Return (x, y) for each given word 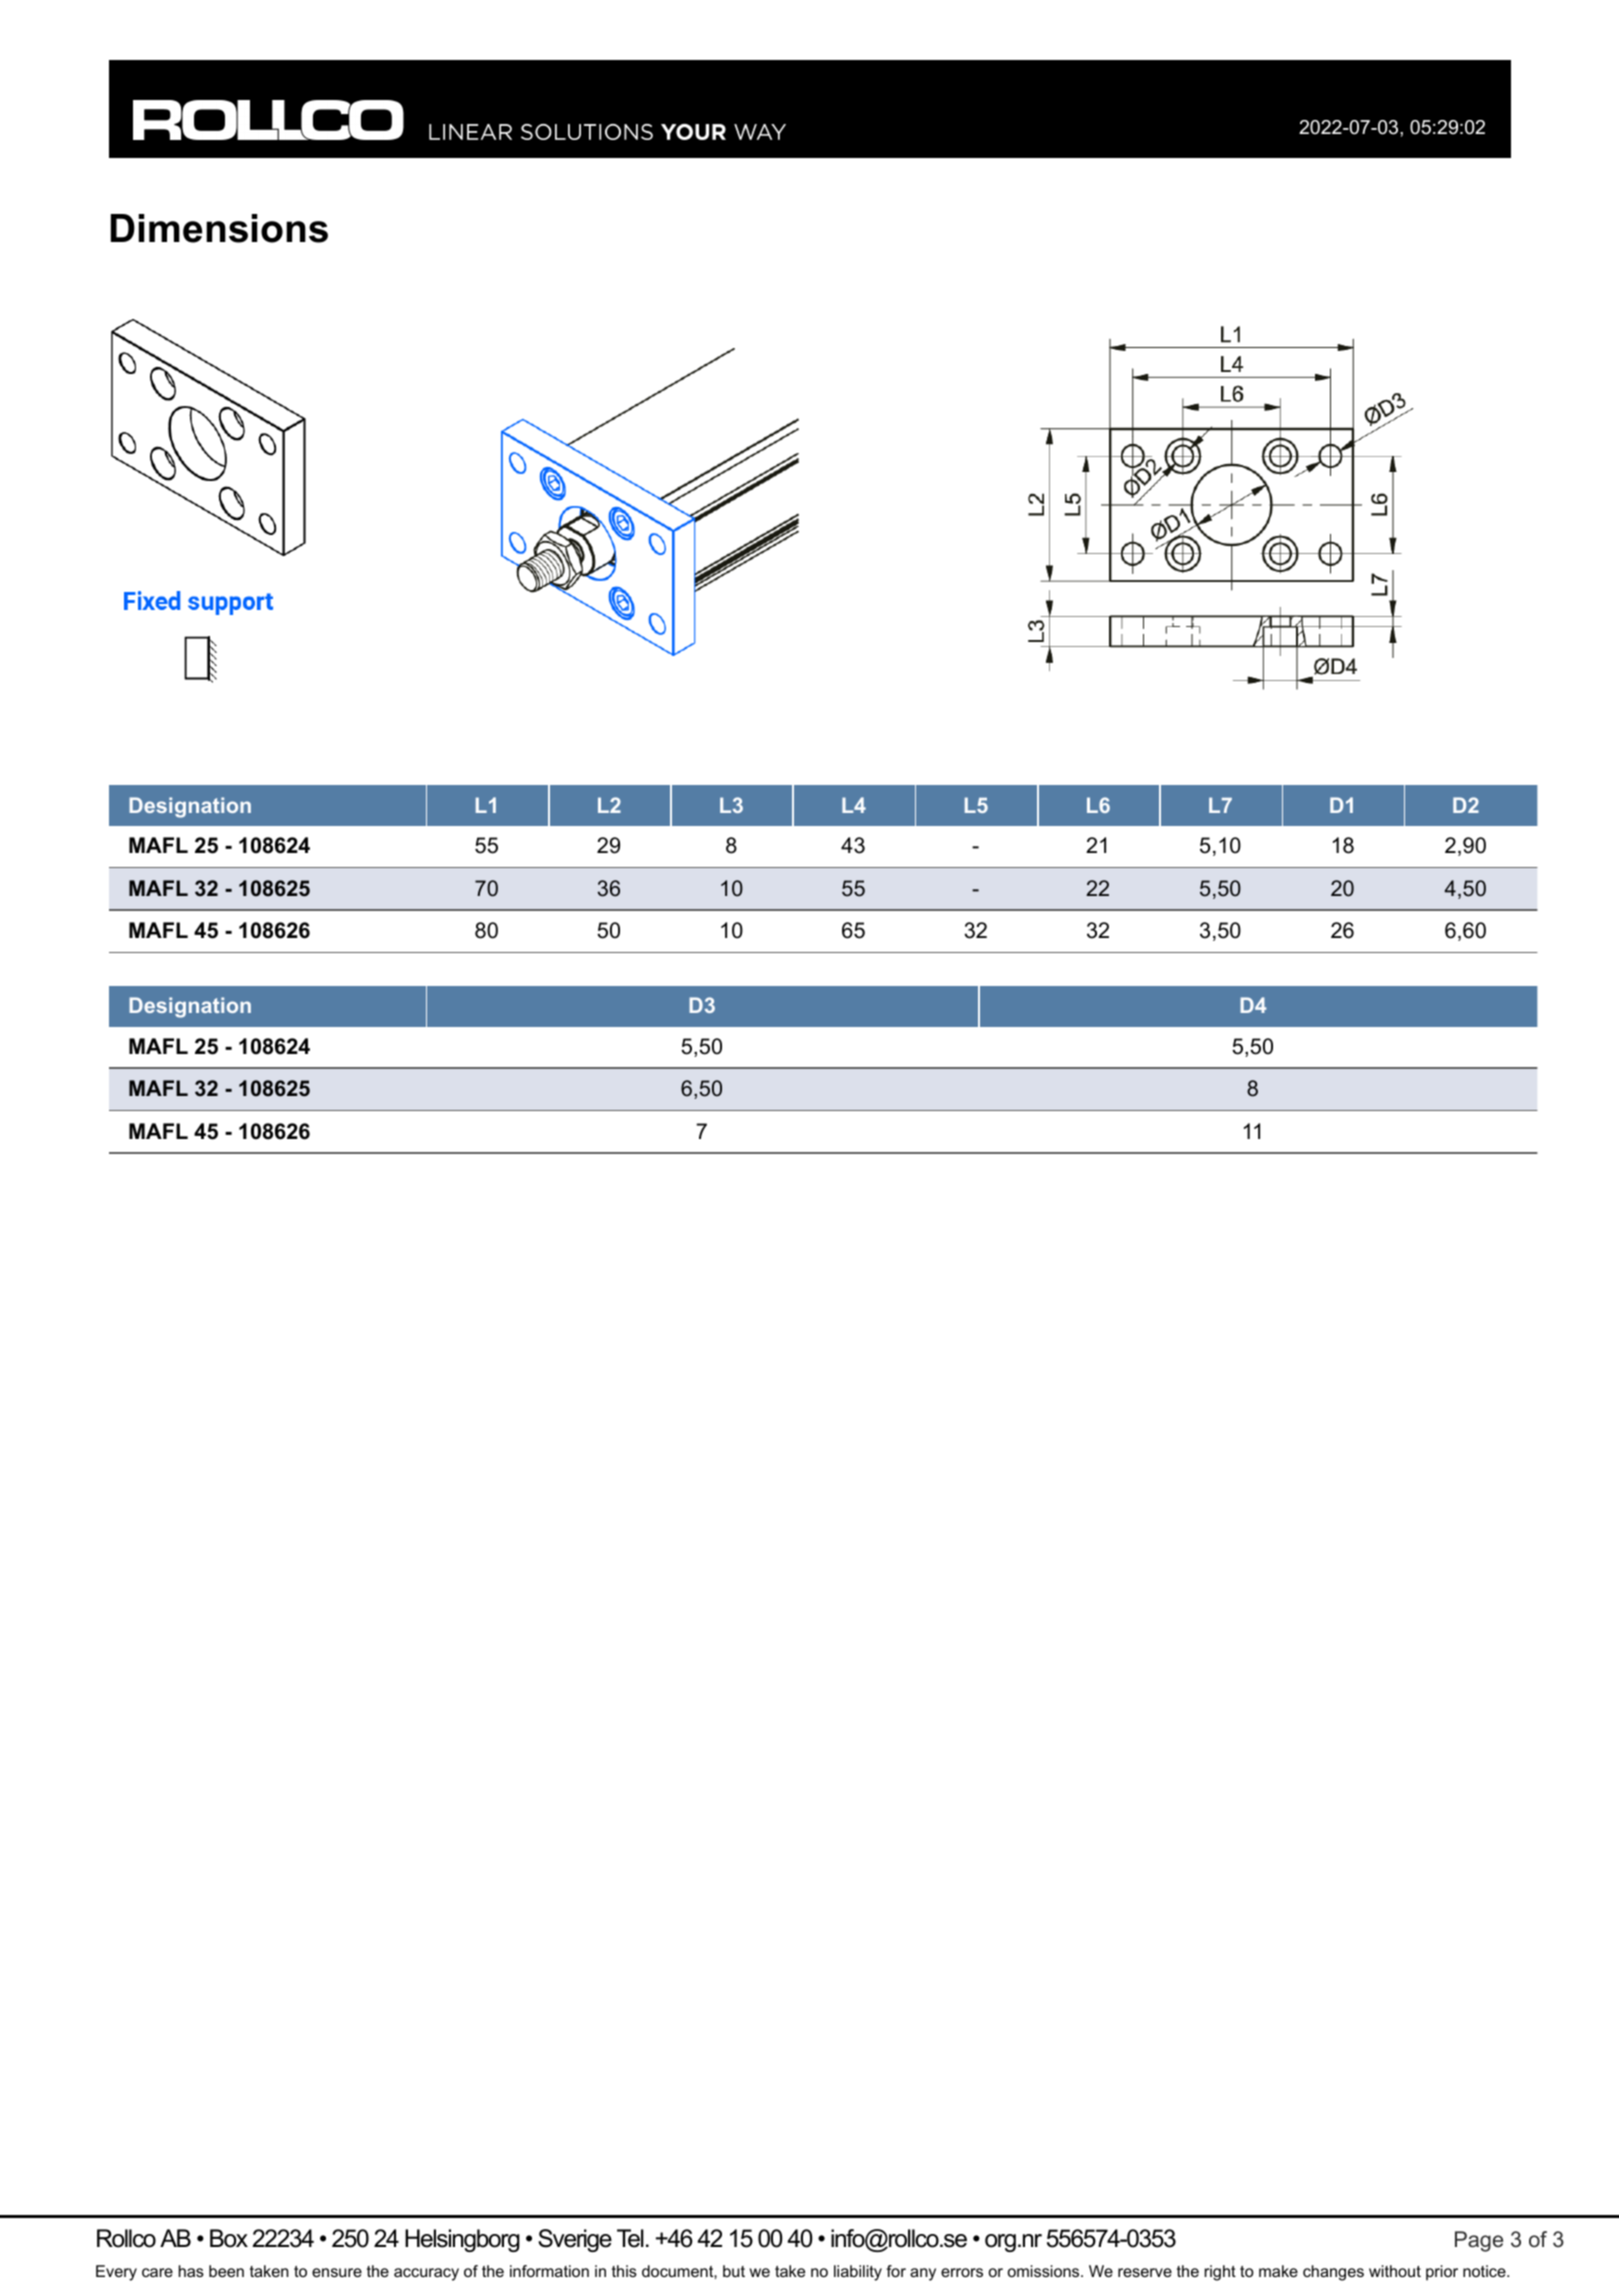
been (226, 2271)
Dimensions (219, 228)
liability (858, 2273)
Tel (630, 2238)
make (1278, 2271)
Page (1479, 2241)
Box (229, 2238)
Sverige (575, 2240)
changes (1333, 2273)
